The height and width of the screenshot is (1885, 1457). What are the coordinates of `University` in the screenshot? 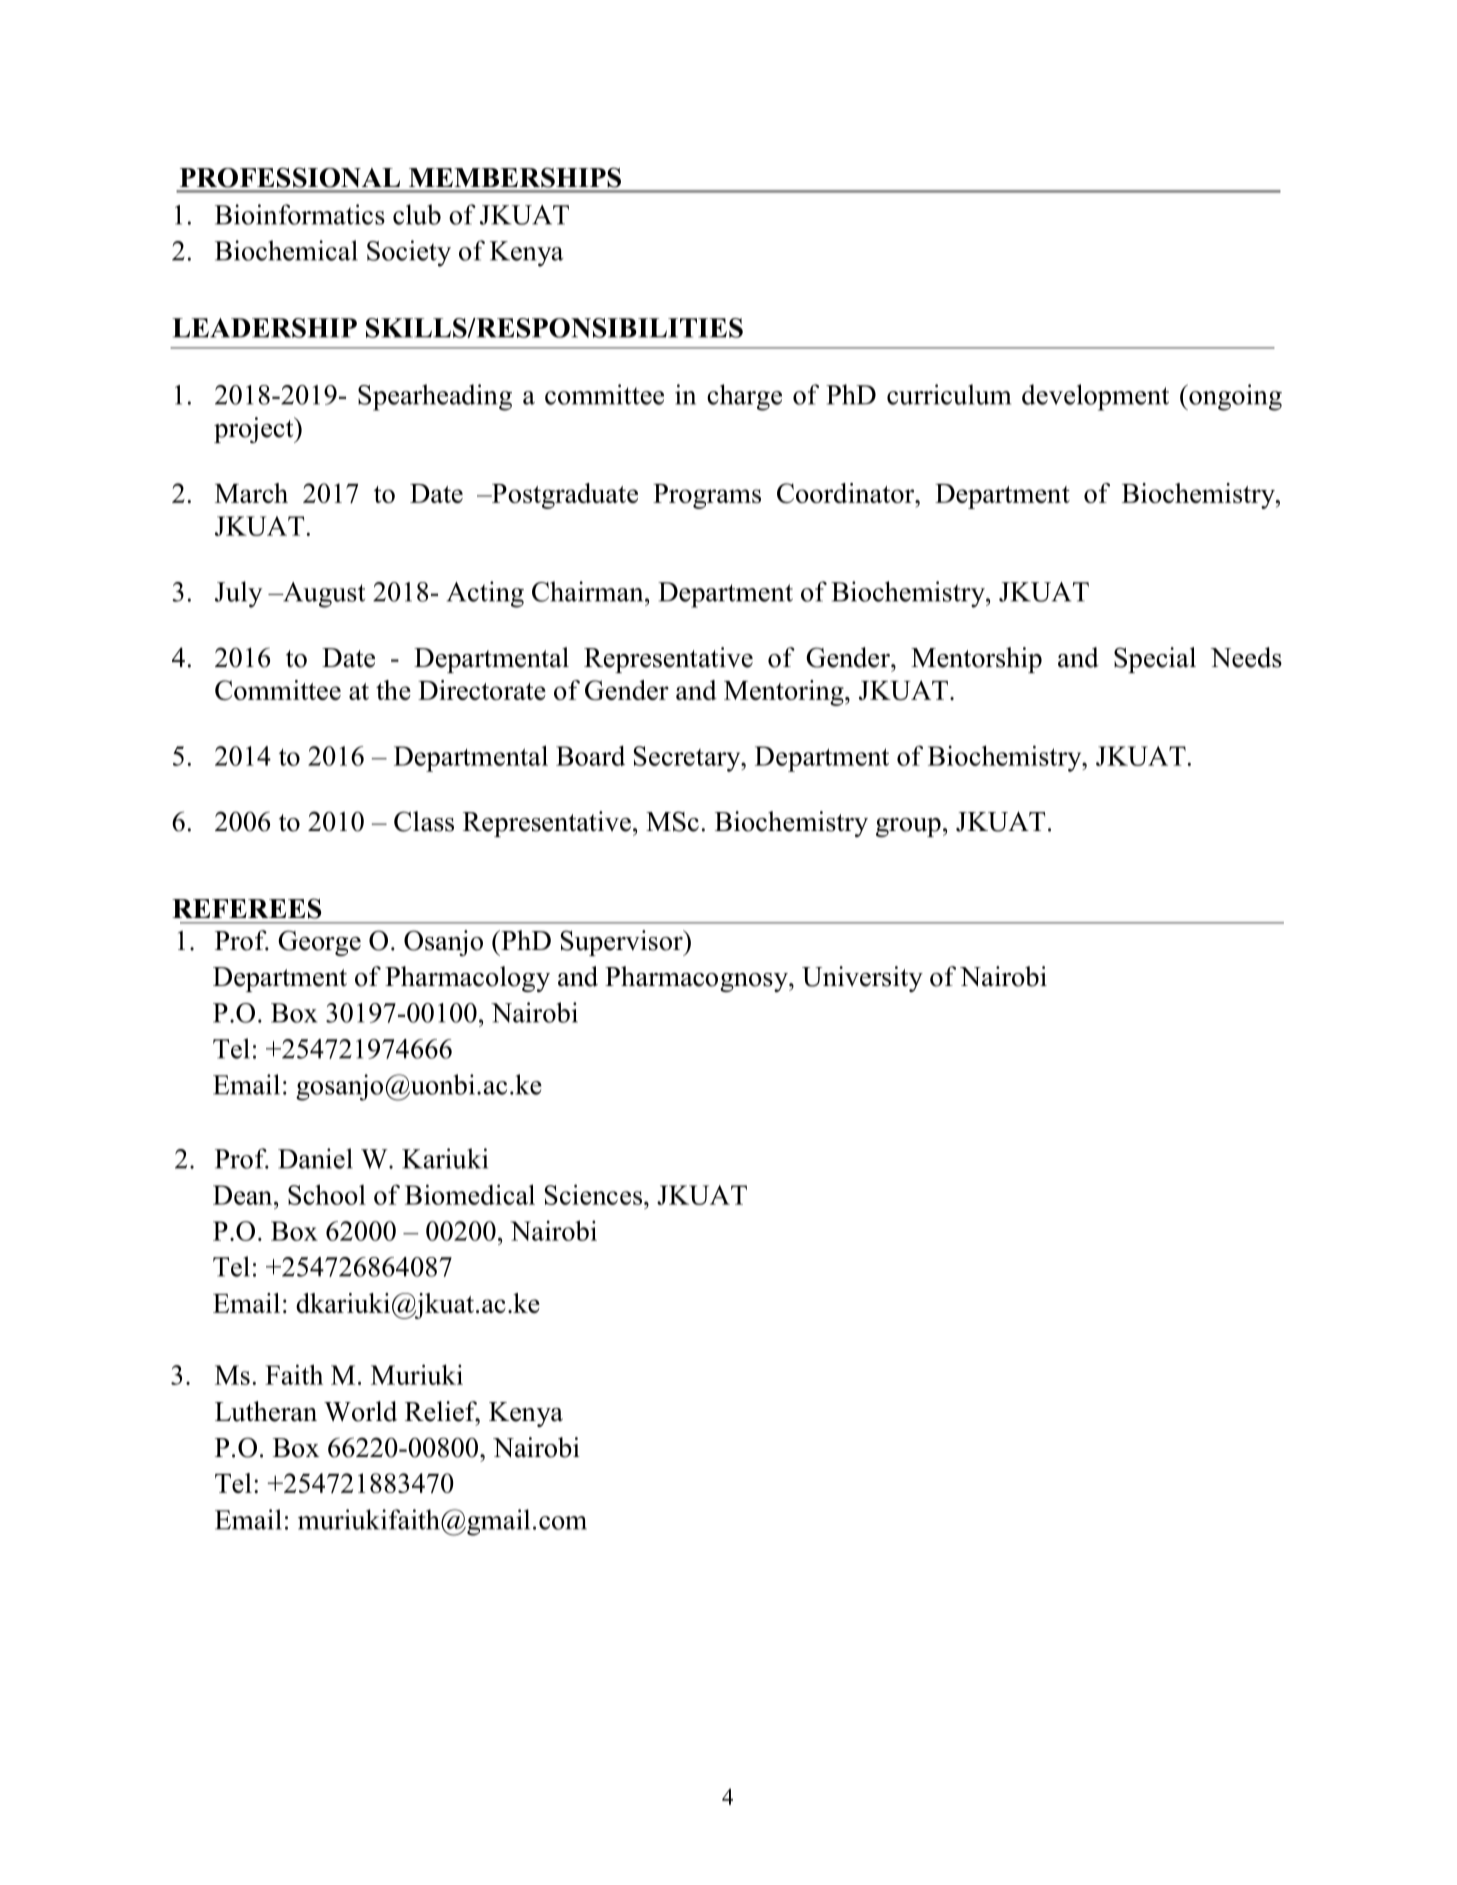 It's located at (862, 979).
